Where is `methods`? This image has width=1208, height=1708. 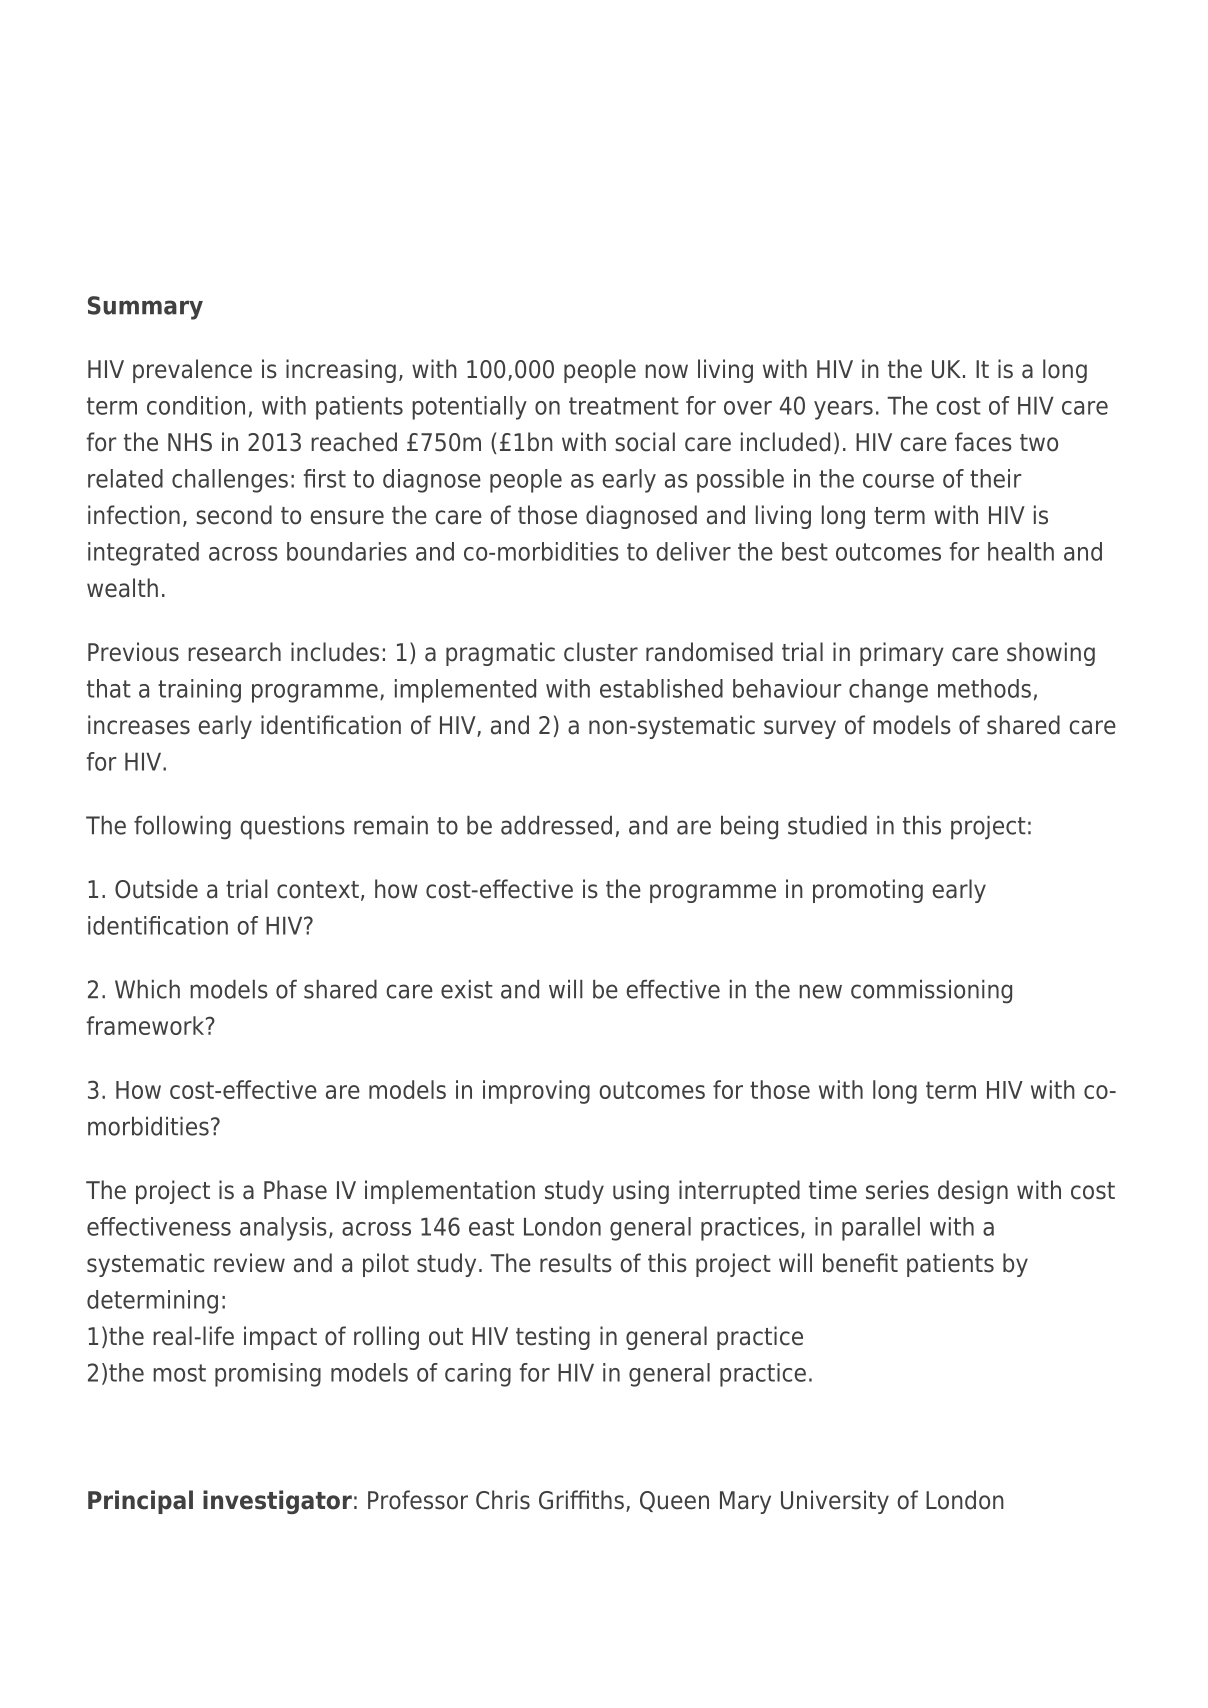 methods is located at coordinates (984, 688).
